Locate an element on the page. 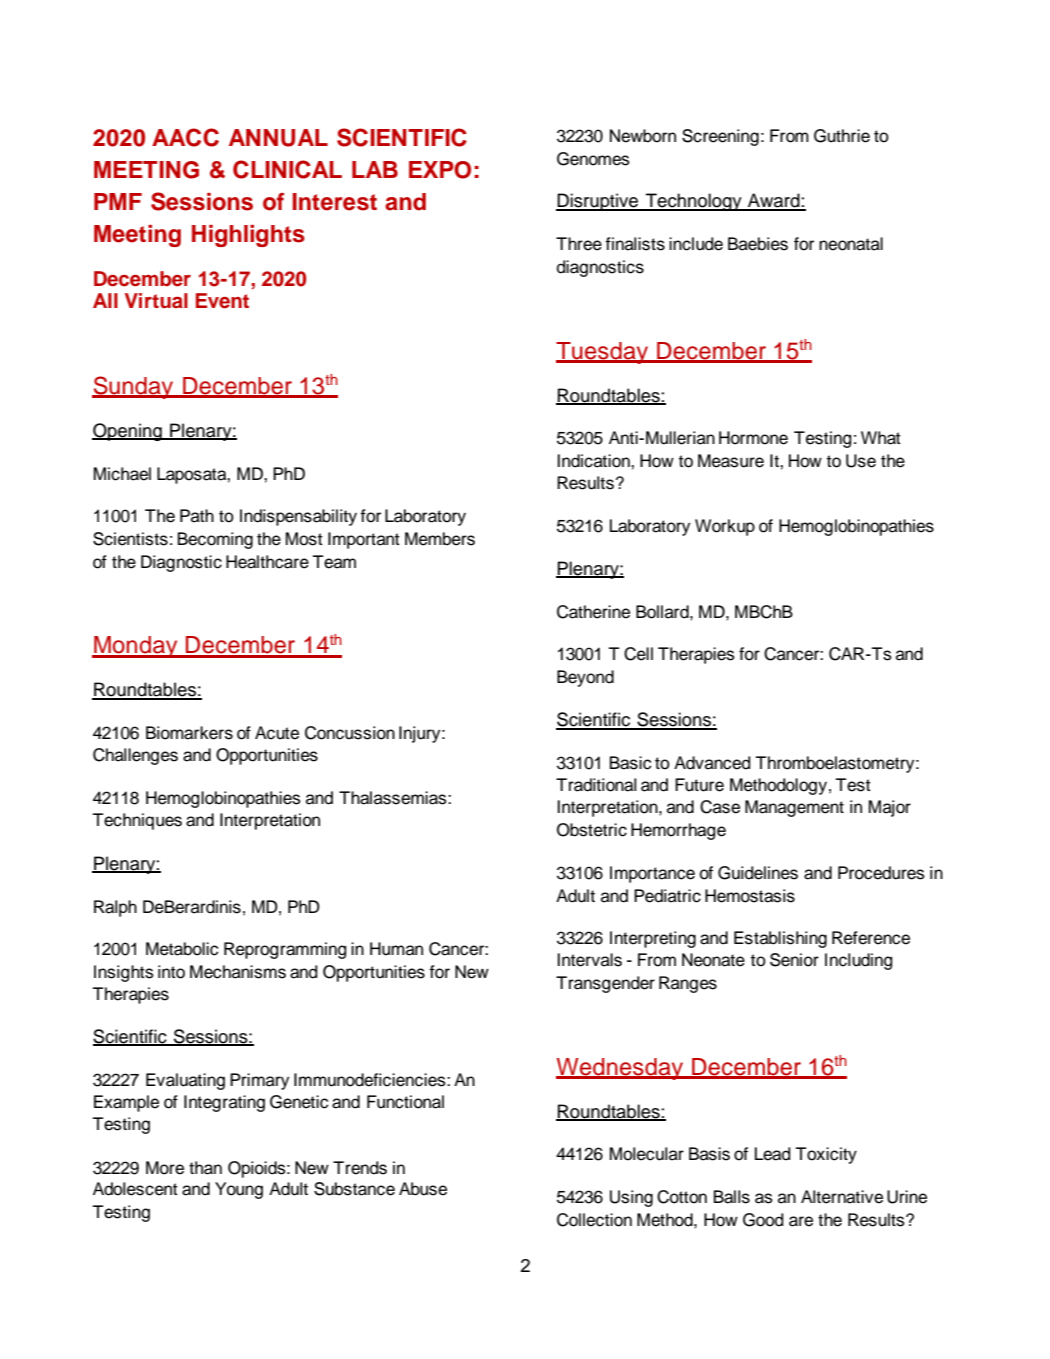 This page has height=1359, width=1050. Advanced is located at coordinates (712, 763).
